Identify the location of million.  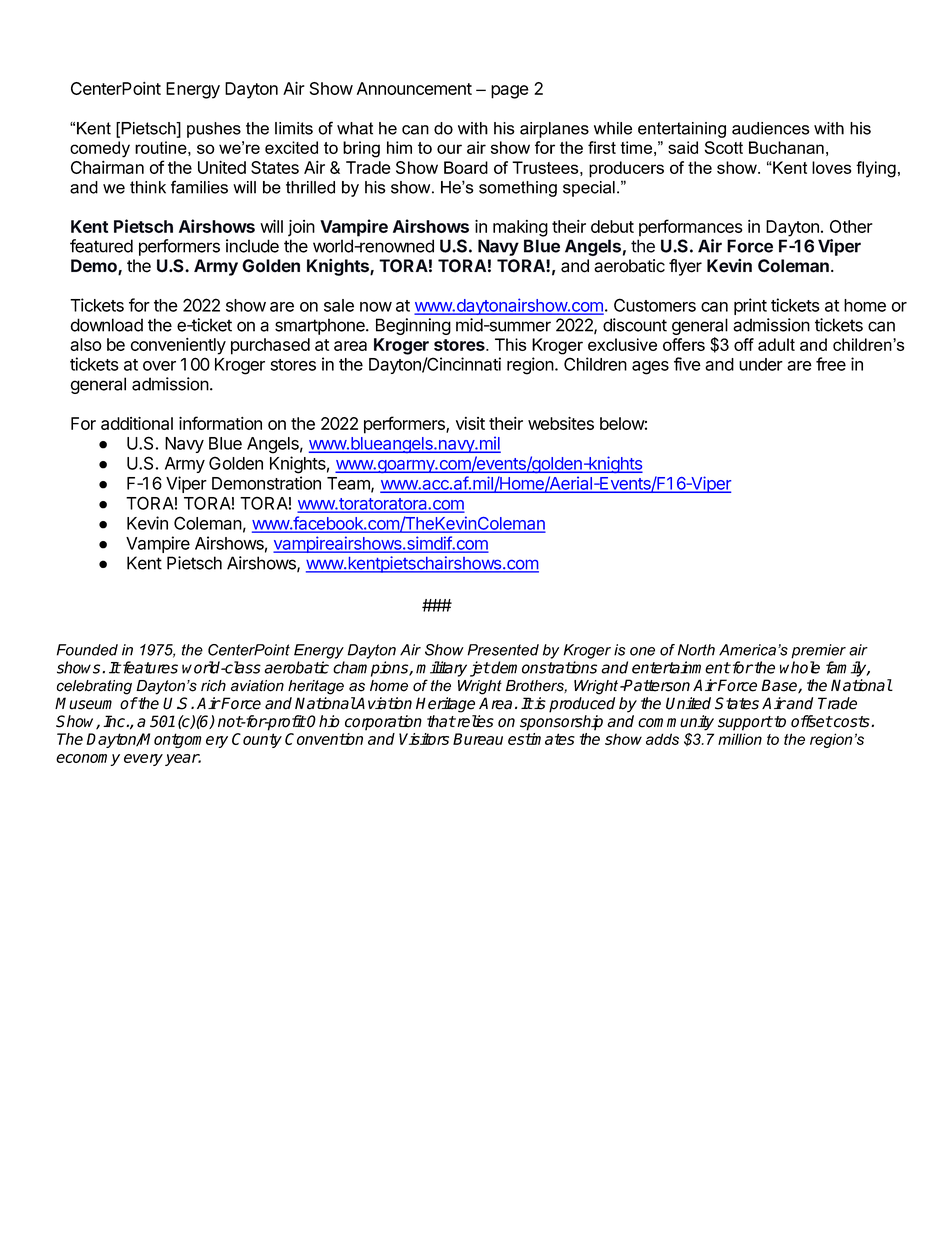
(740, 739).
